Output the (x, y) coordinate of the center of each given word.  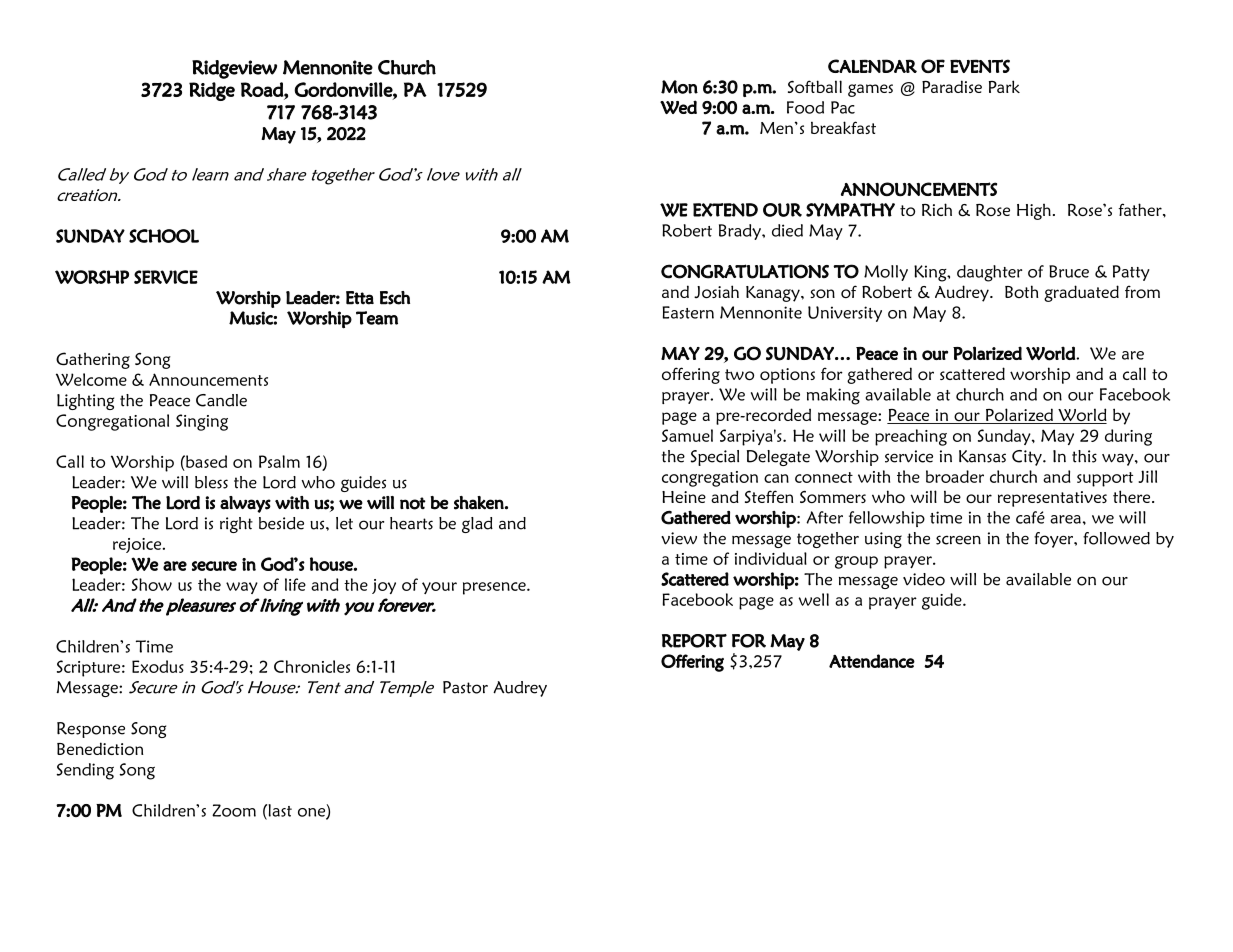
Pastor (465, 687)
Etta (360, 298)
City (1028, 458)
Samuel (687, 435)
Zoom (234, 810)
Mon (679, 87)
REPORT (694, 641)
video (924, 579)
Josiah (716, 291)
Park (1004, 86)
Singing (202, 422)
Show (152, 584)
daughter (989, 273)
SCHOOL (164, 236)
